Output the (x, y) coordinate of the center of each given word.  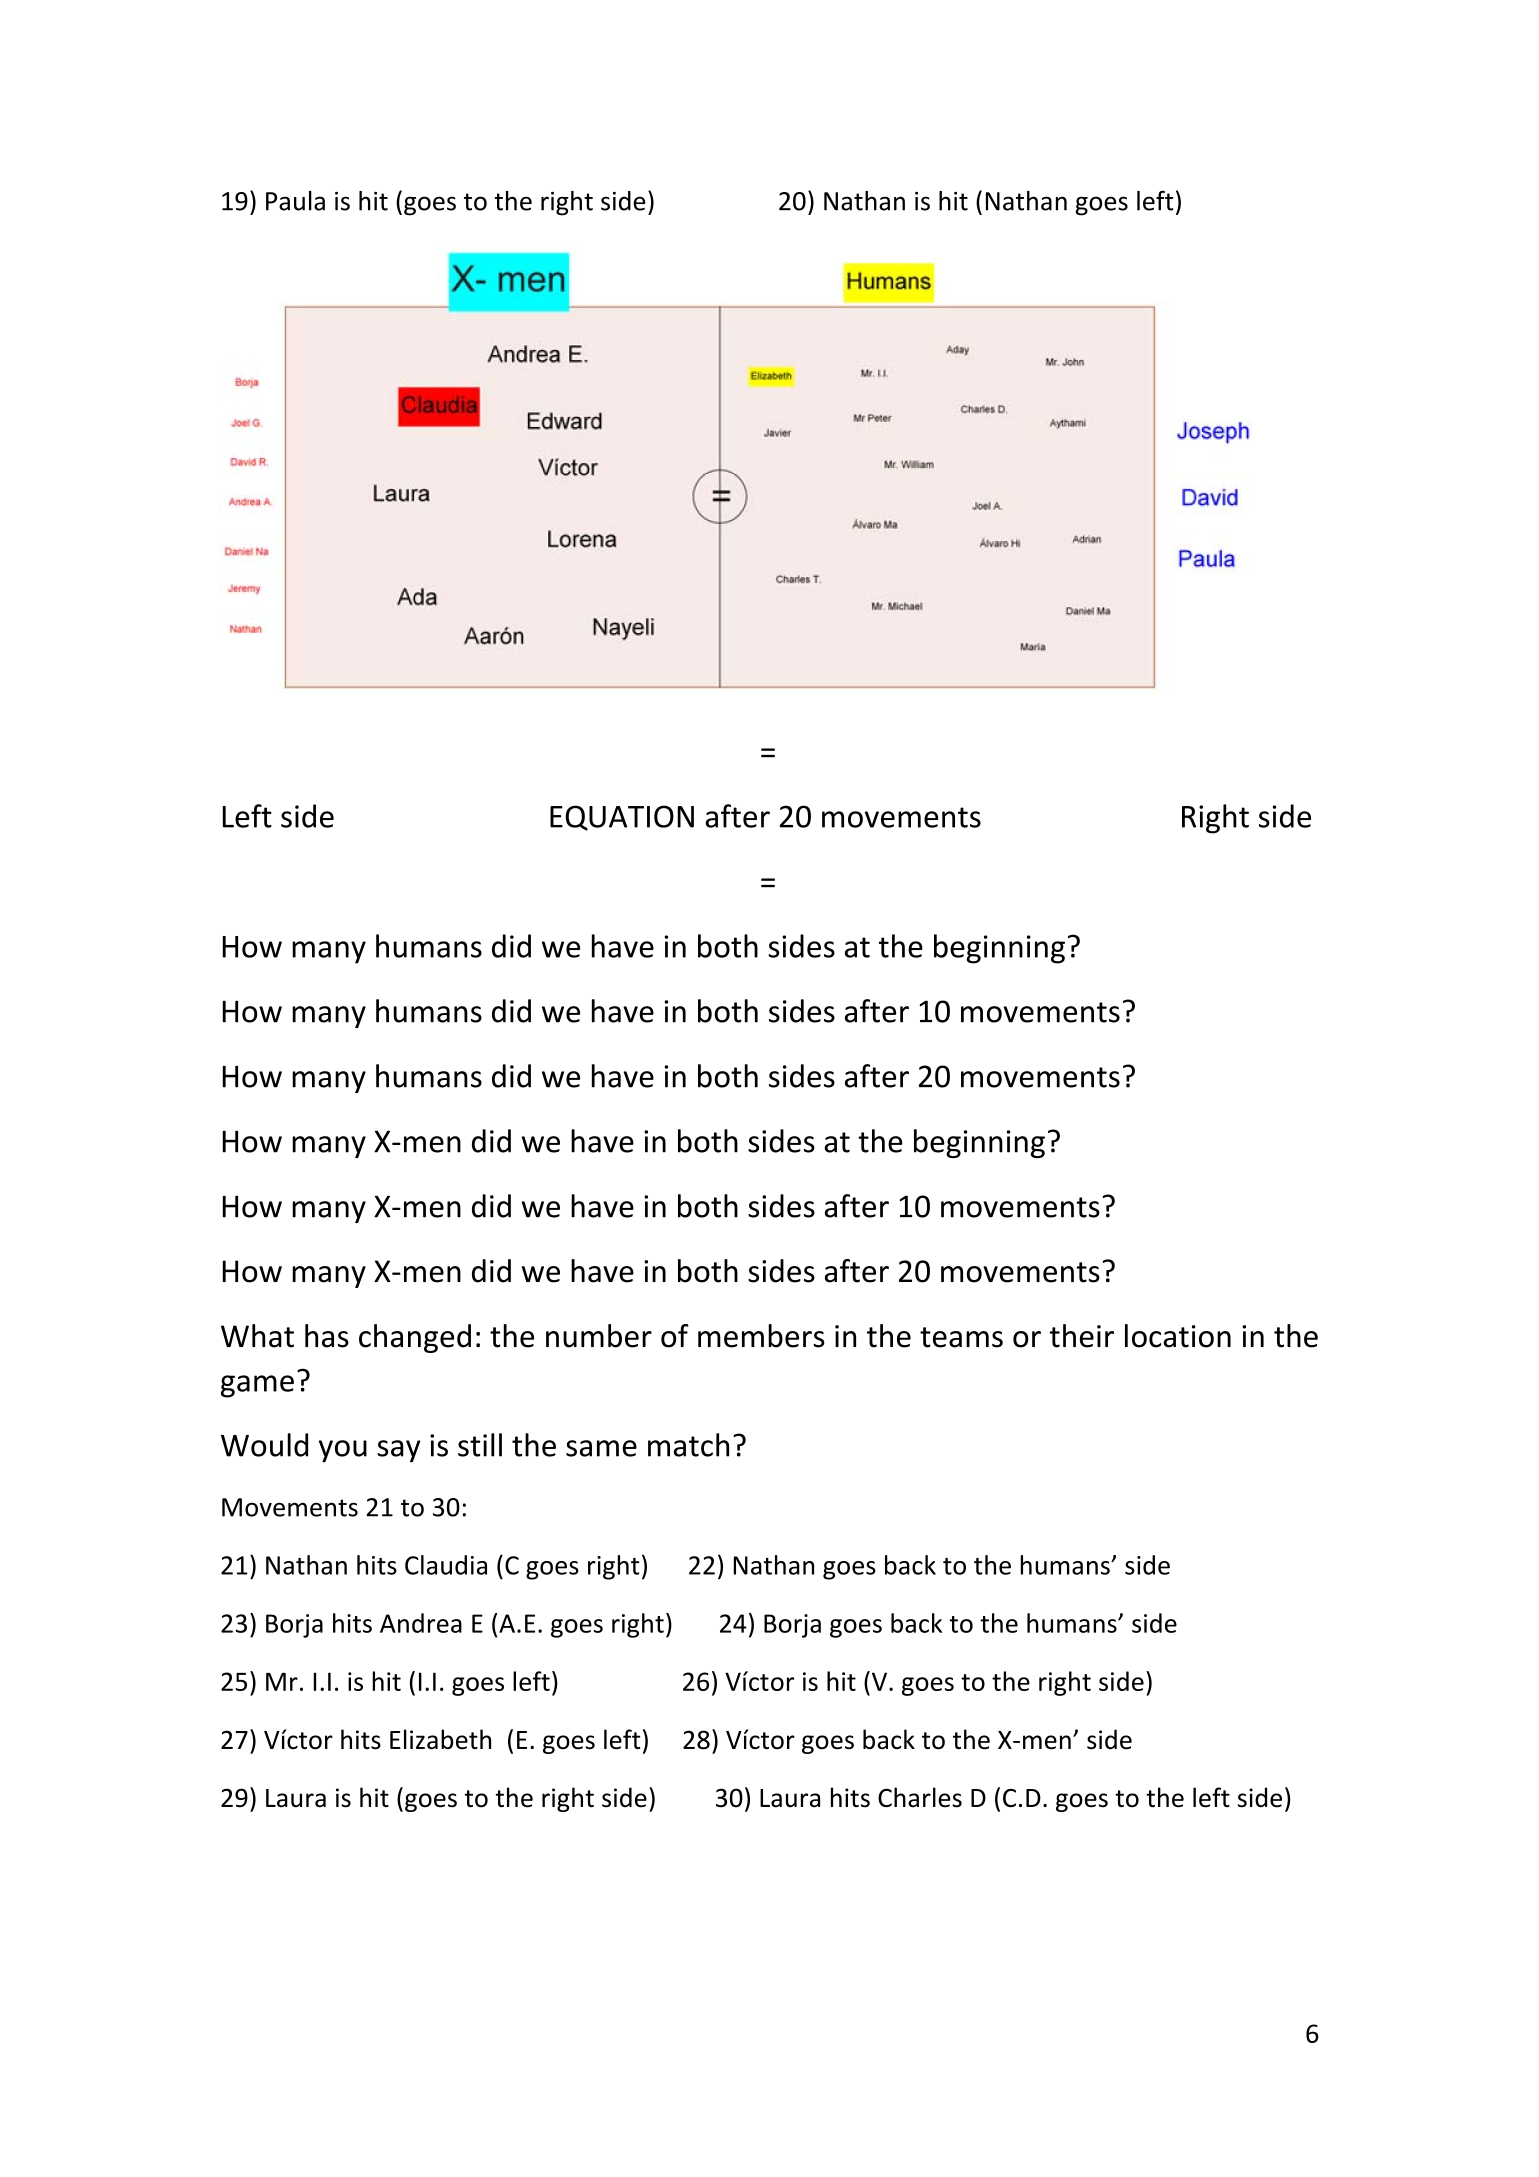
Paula (295, 201)
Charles (920, 1797)
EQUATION (622, 818)
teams (961, 1337)
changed (415, 1338)
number (599, 1336)
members (761, 1336)
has (327, 1336)
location (1178, 1336)
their (1082, 1336)
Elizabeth (440, 1739)
